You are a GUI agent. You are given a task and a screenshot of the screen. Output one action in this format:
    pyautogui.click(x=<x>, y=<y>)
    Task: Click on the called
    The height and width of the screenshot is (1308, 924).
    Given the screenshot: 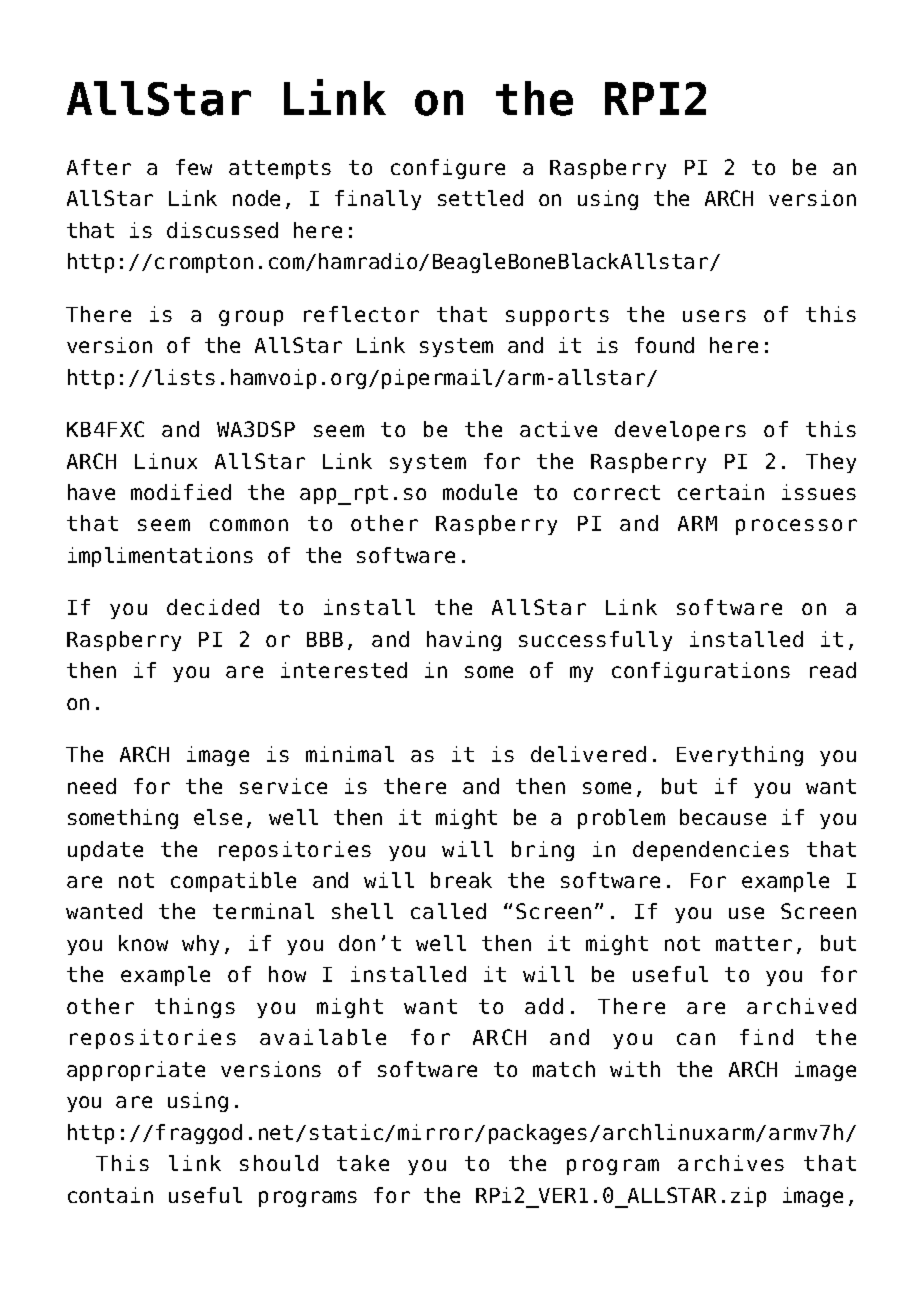 What is the action you would take?
    pyautogui.click(x=448, y=911)
